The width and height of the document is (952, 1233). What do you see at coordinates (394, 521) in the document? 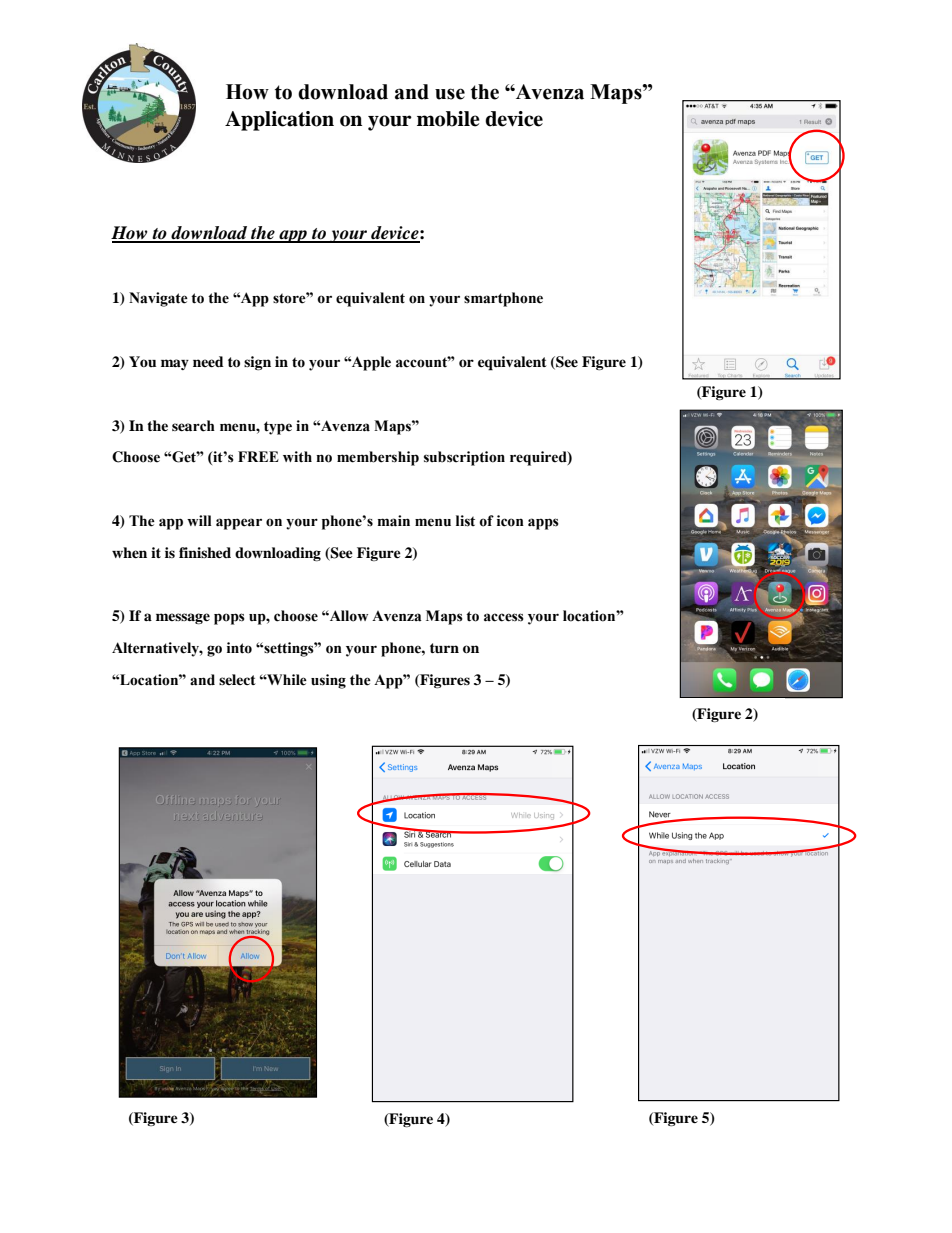
I see `main` at bounding box center [394, 521].
